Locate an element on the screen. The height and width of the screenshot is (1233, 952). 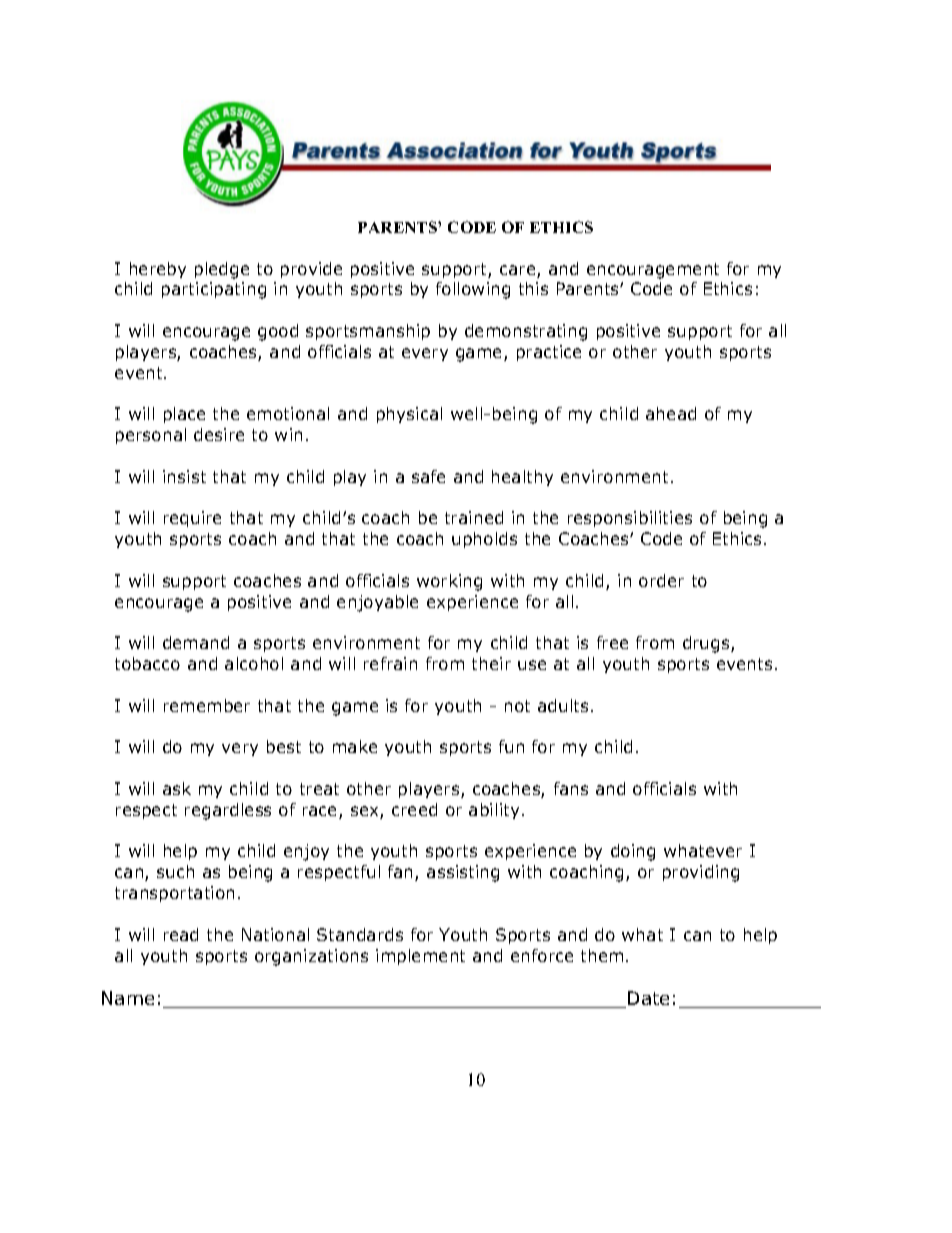
read is located at coordinates (181, 934).
